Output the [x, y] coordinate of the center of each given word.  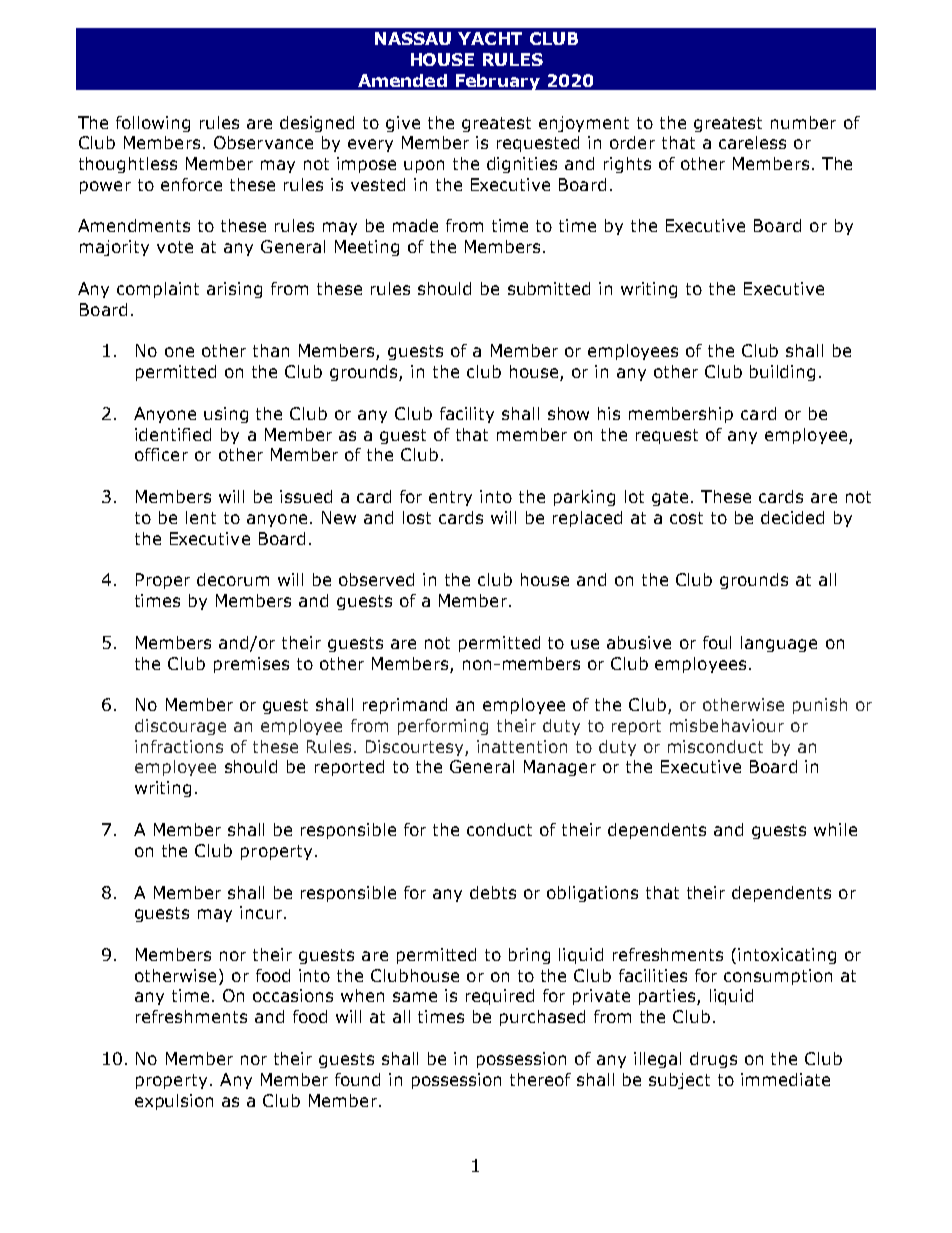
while [835, 829]
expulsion [174, 1102]
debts [493, 892]
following [153, 124]
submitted [549, 288]
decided [792, 517]
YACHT [490, 38]
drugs [713, 1060]
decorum [233, 579]
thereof [540, 1079]
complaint [158, 290]
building [782, 373]
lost [417, 517]
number [803, 122]
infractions [179, 746]
